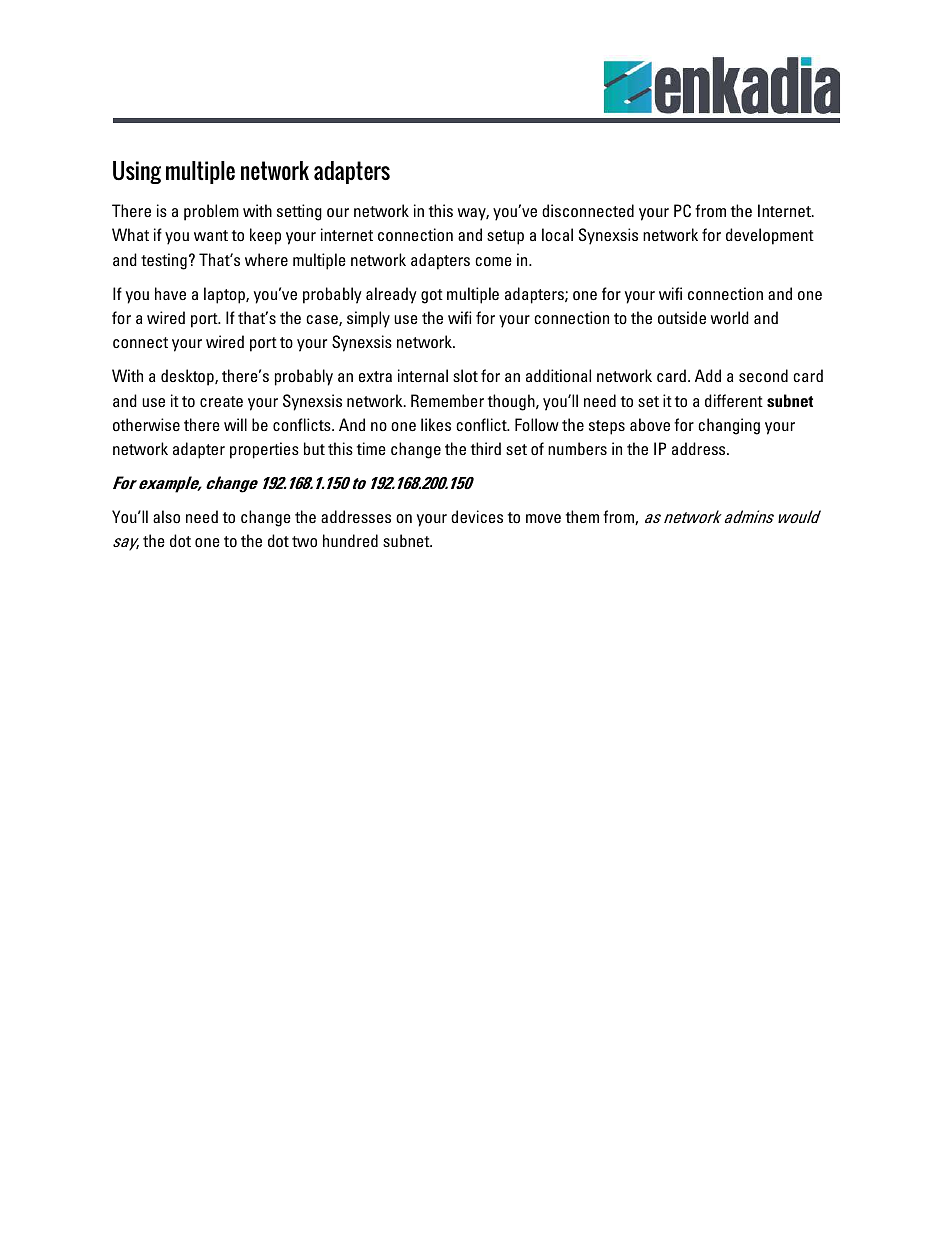  What do you see at coordinates (225, 295) in the screenshot?
I see `laptop` at bounding box center [225, 295].
